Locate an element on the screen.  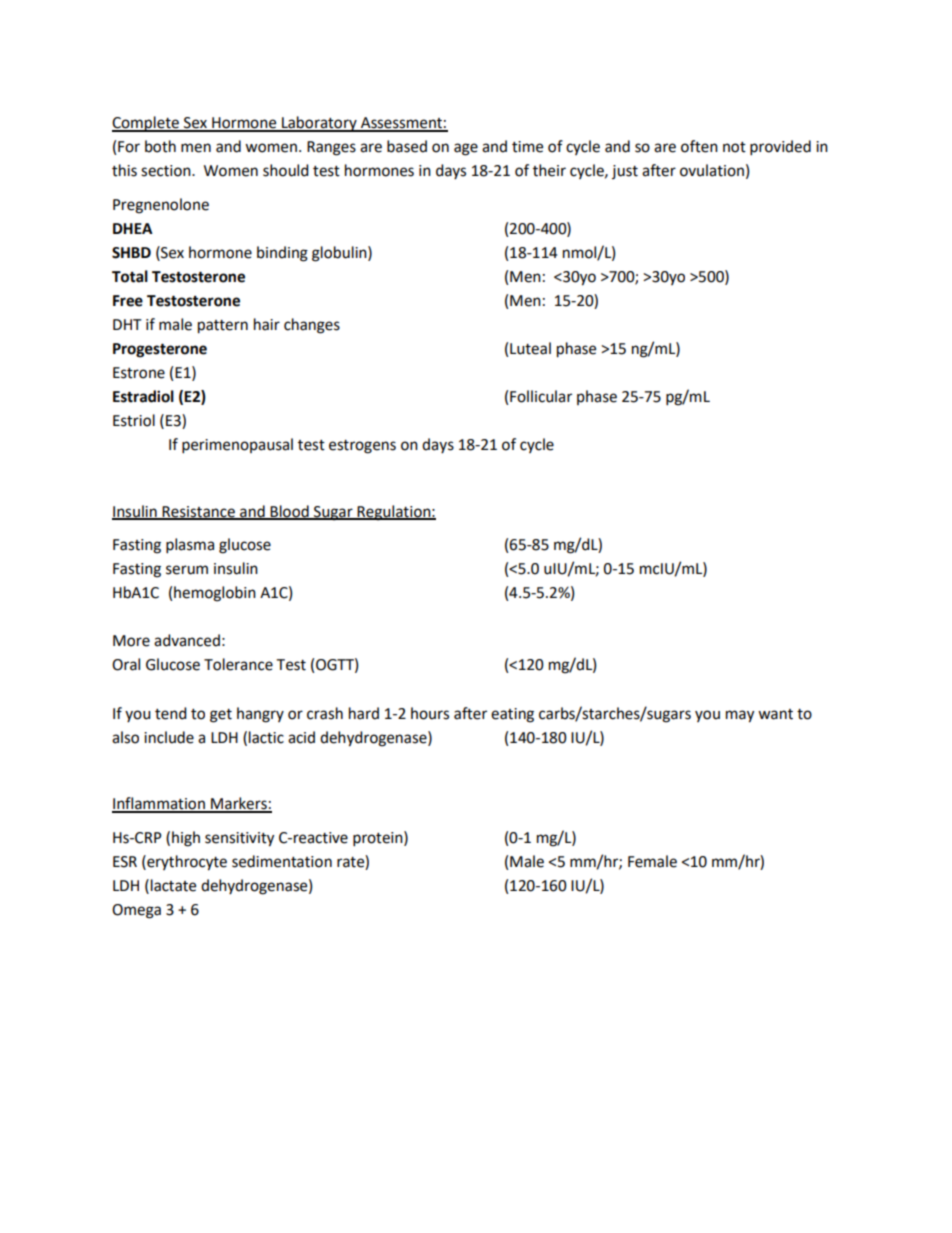
sedimentation is located at coordinates (282, 861).
